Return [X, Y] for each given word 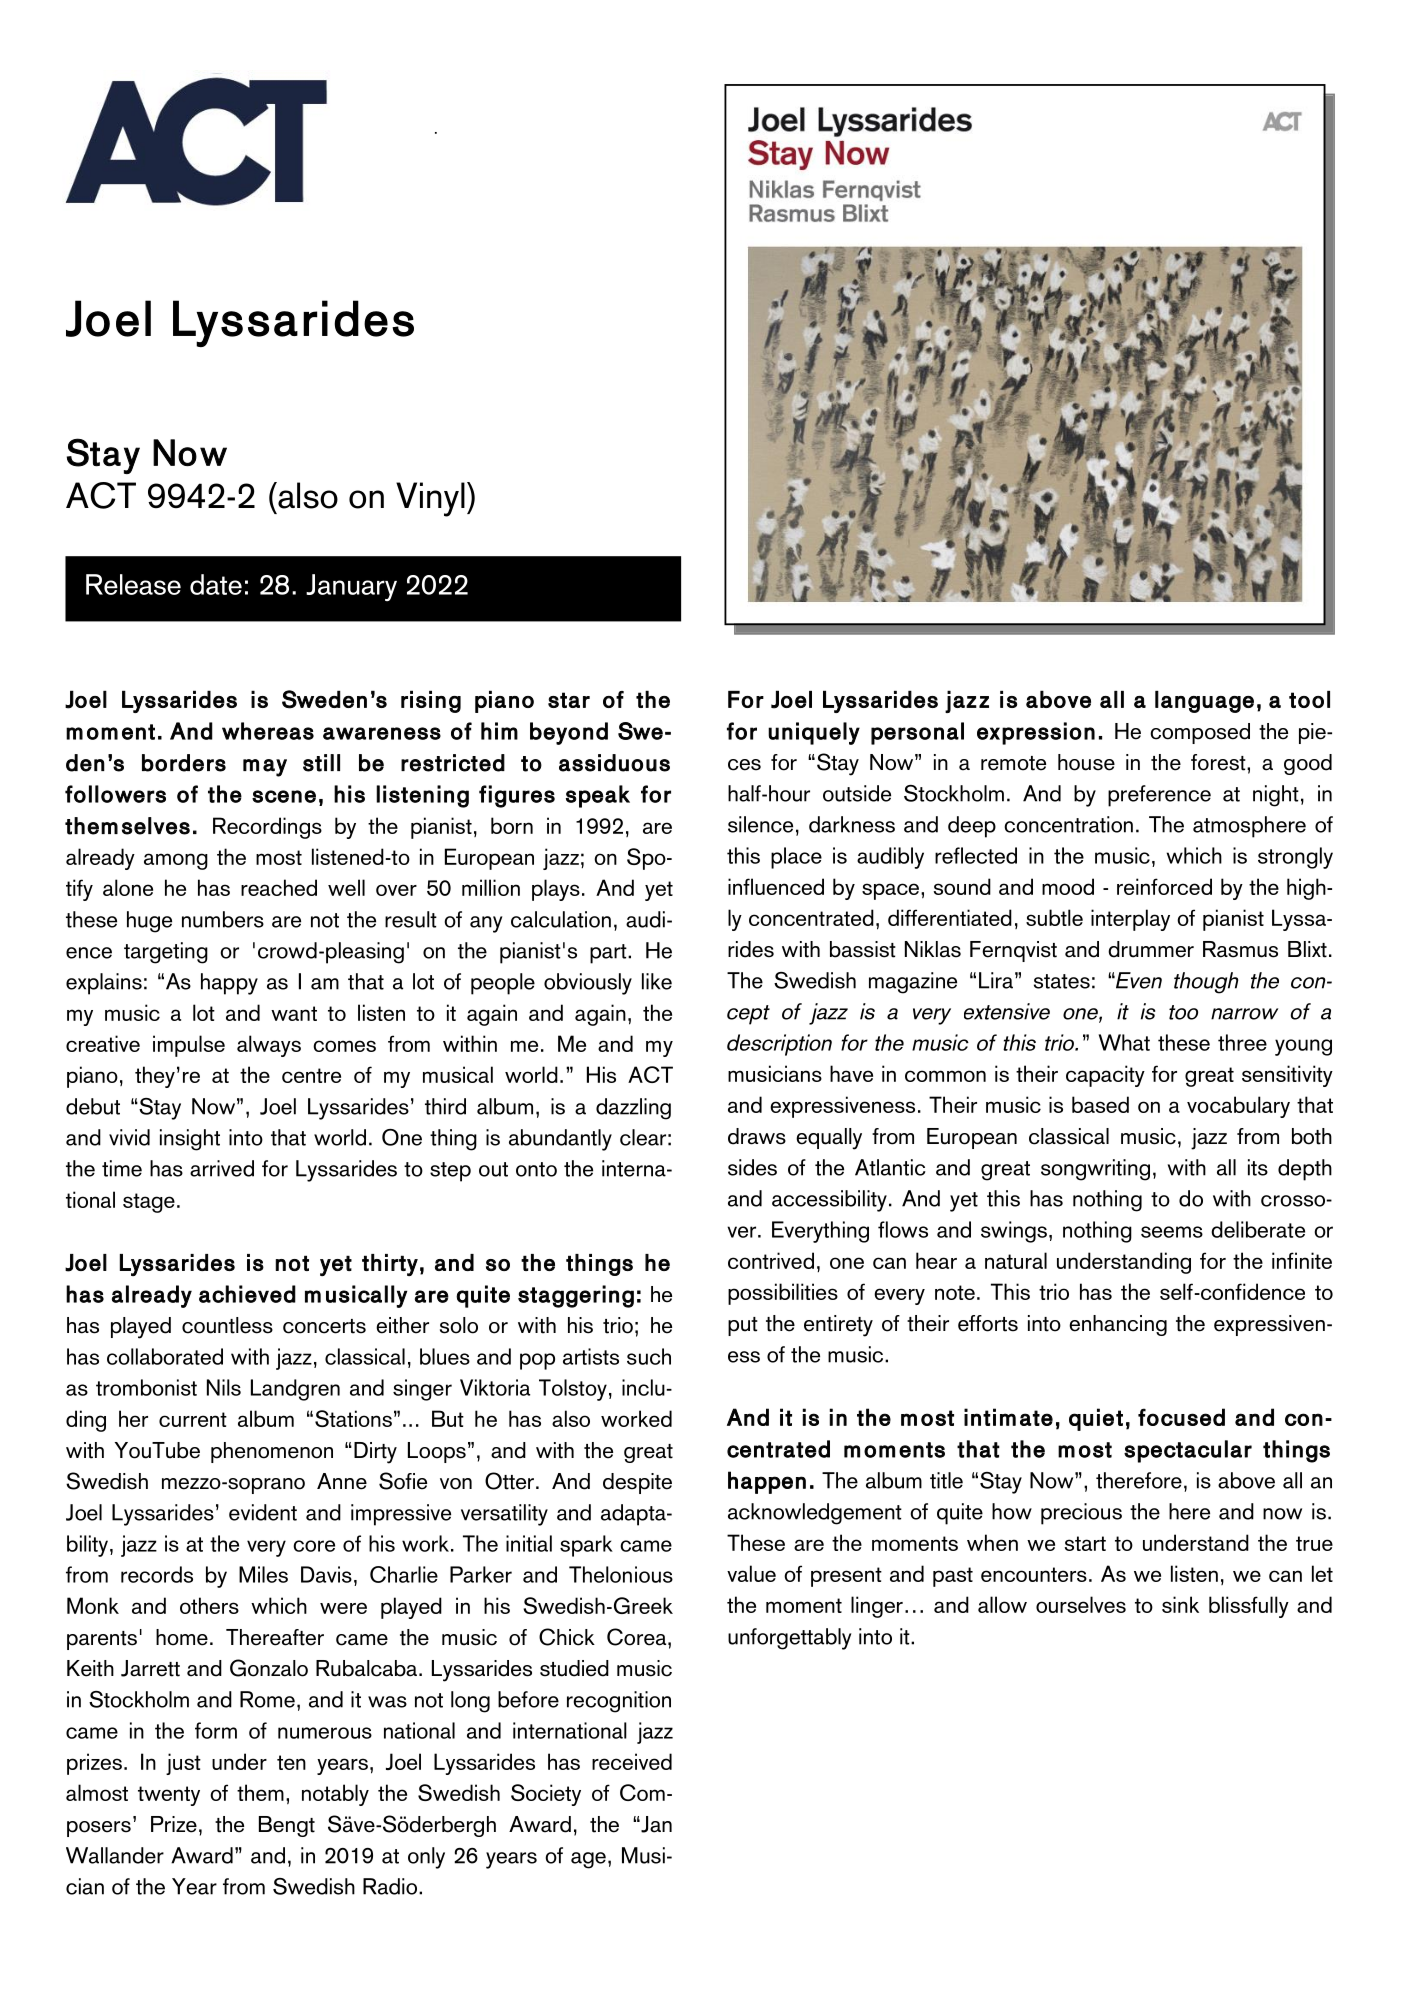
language [1204, 702]
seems [1172, 1232]
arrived [222, 1168]
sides [752, 1167]
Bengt [287, 1826]
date [216, 584]
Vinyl [430, 499]
